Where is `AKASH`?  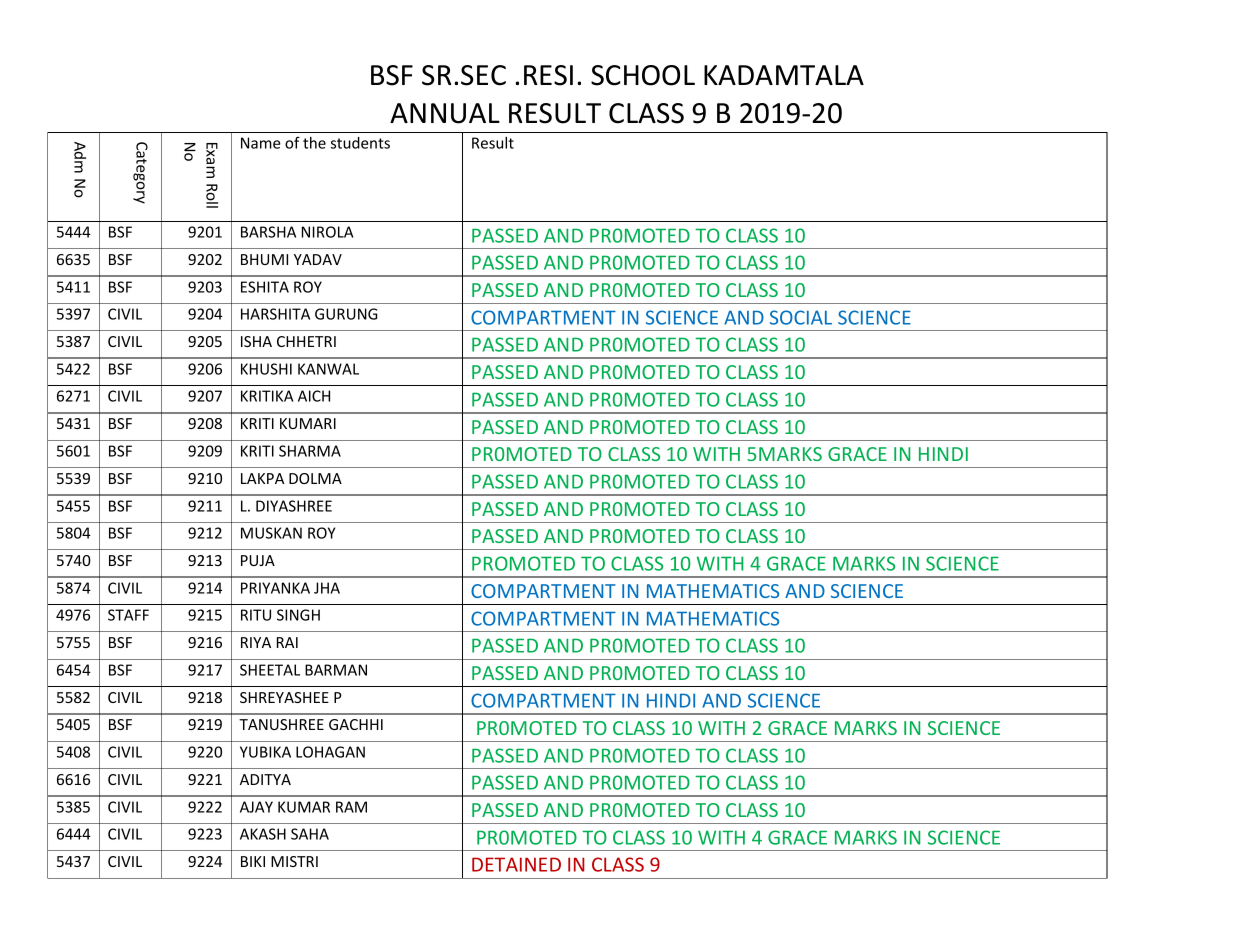 AKASH is located at coordinates (263, 834).
